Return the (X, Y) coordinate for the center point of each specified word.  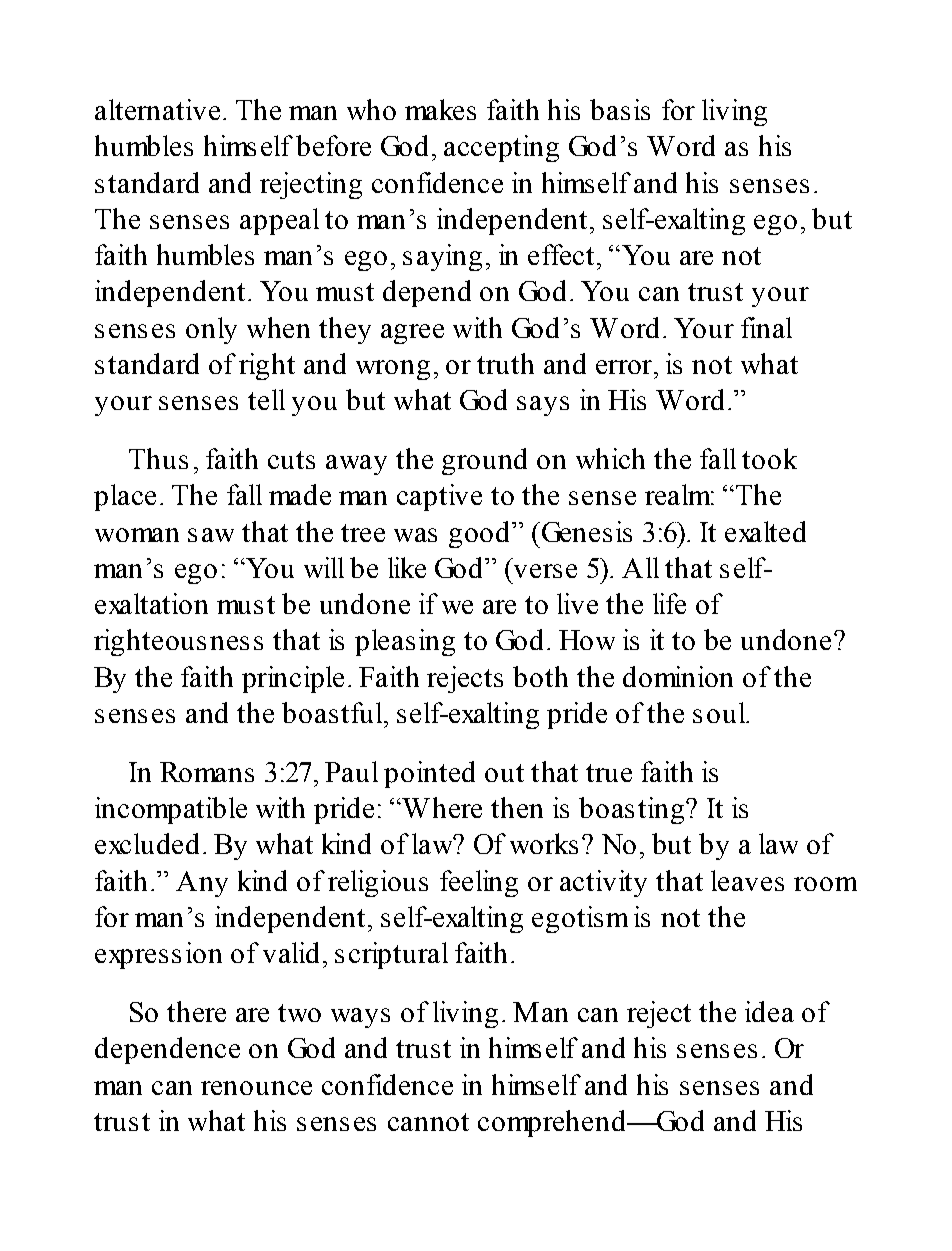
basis (620, 109)
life (669, 603)
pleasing (405, 642)
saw (211, 535)
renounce (256, 1088)
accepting (501, 148)
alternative (157, 109)
